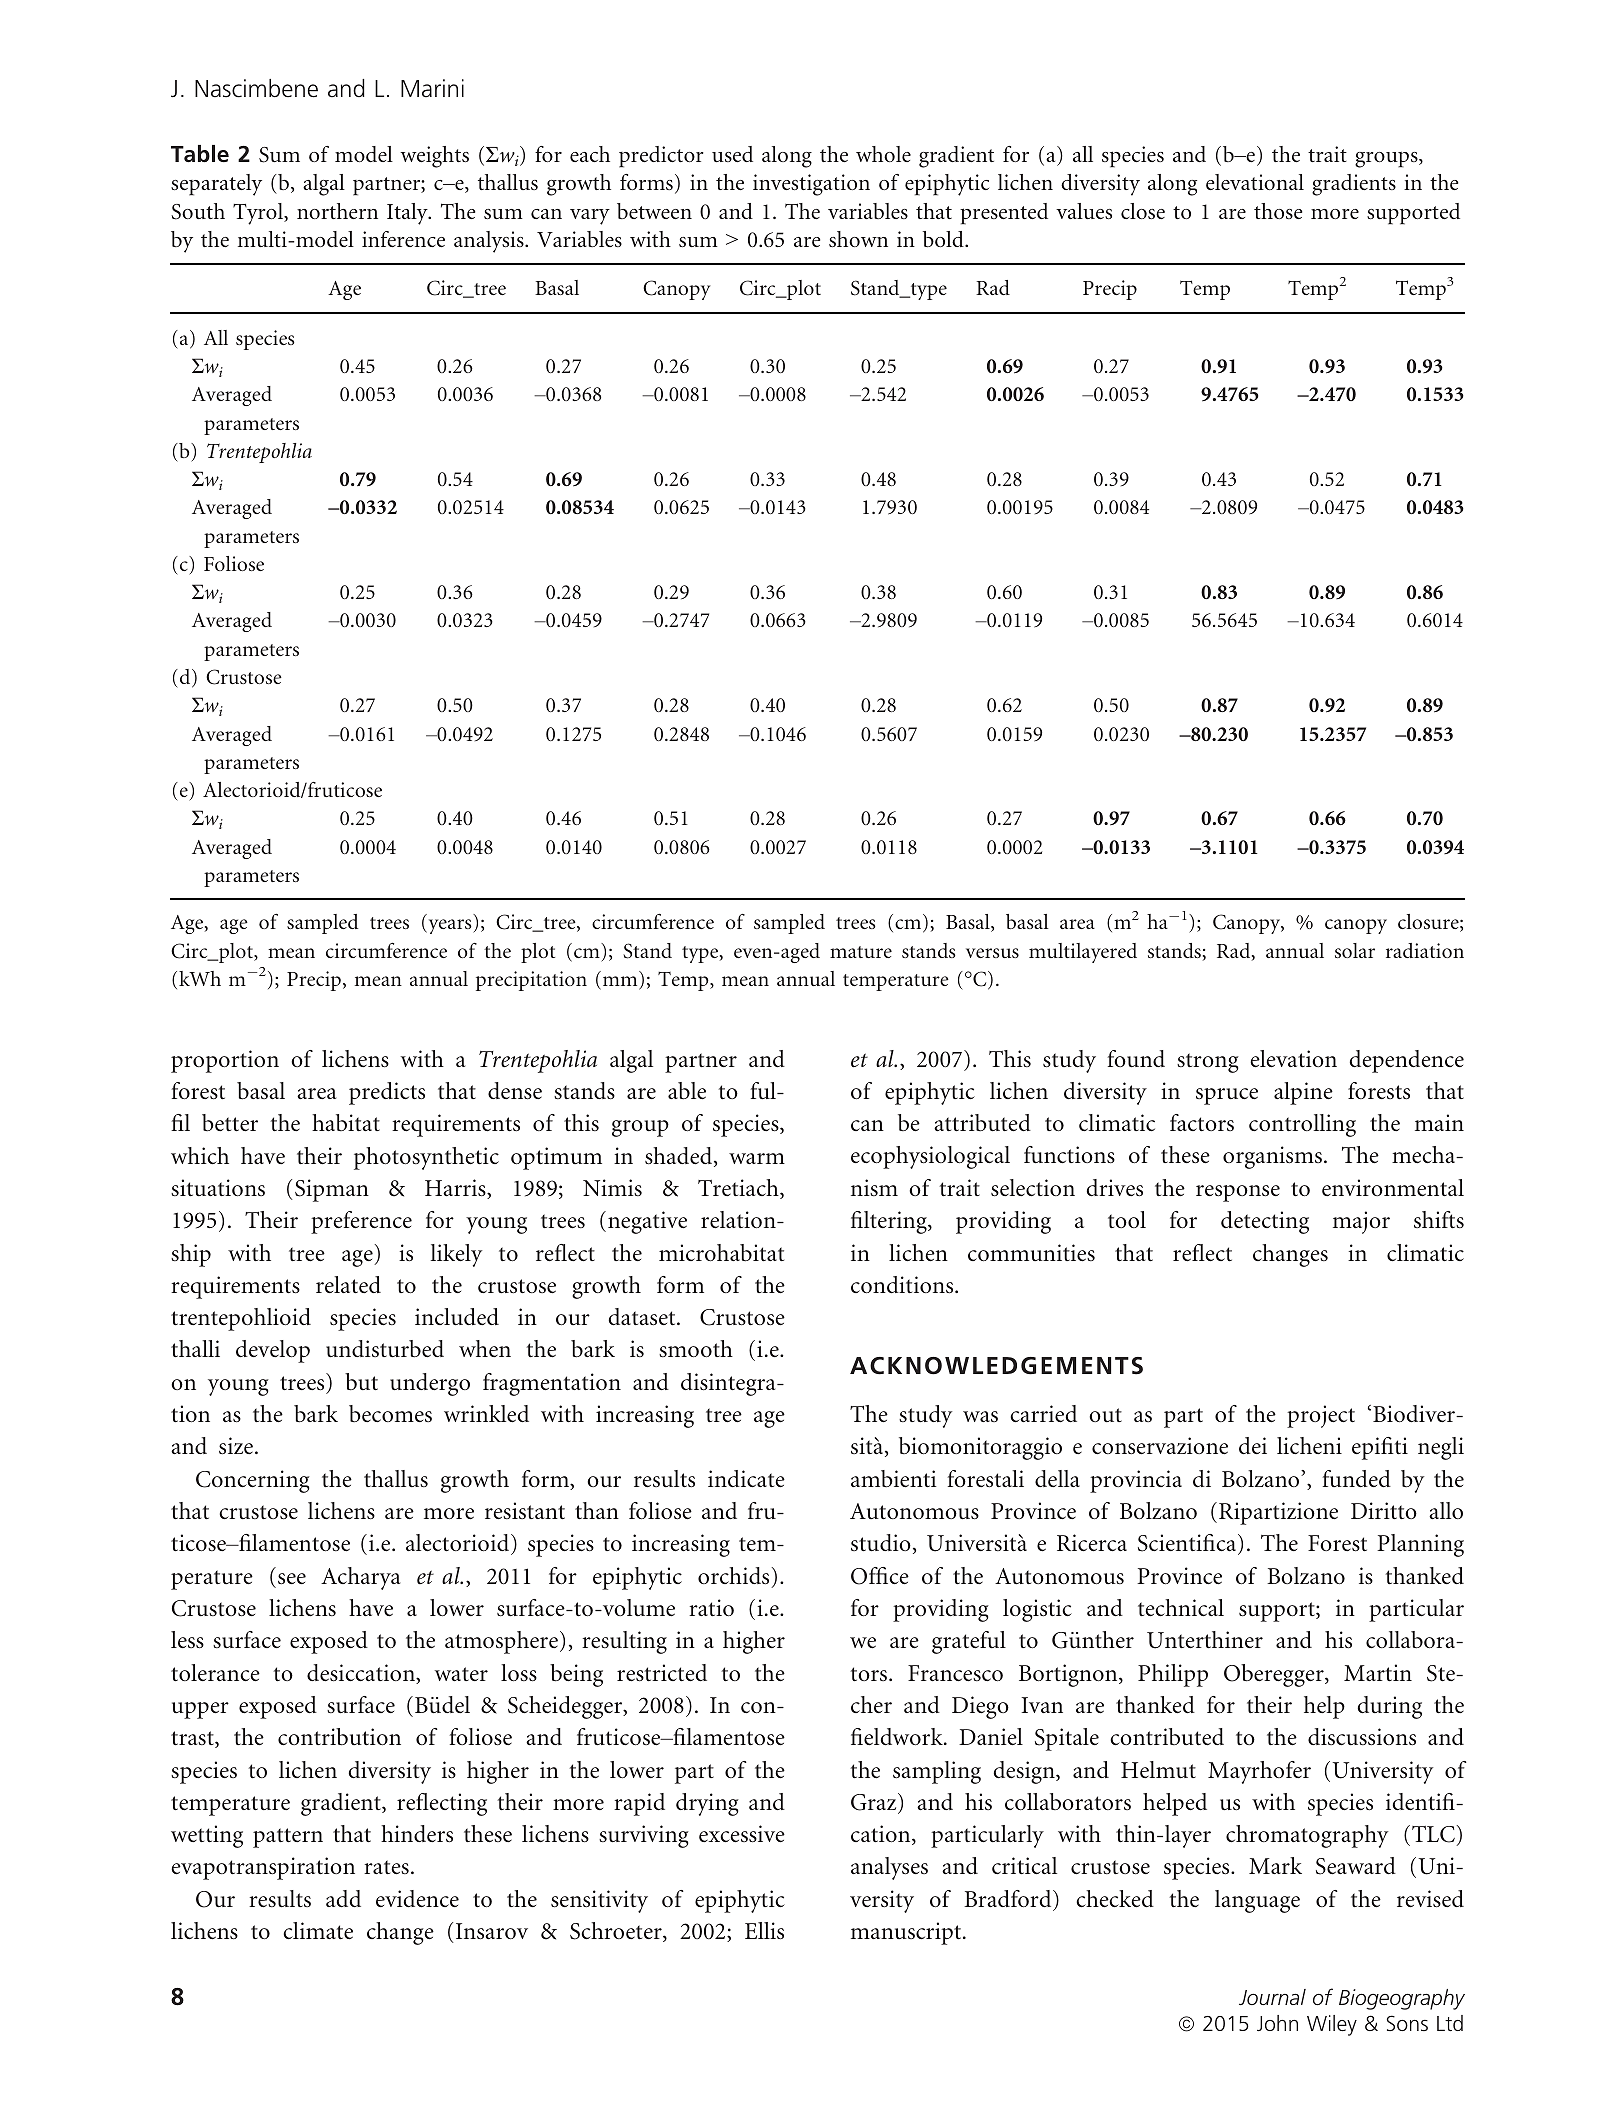 The image size is (1610, 2115). I want to click on northern, so click(337, 211).
